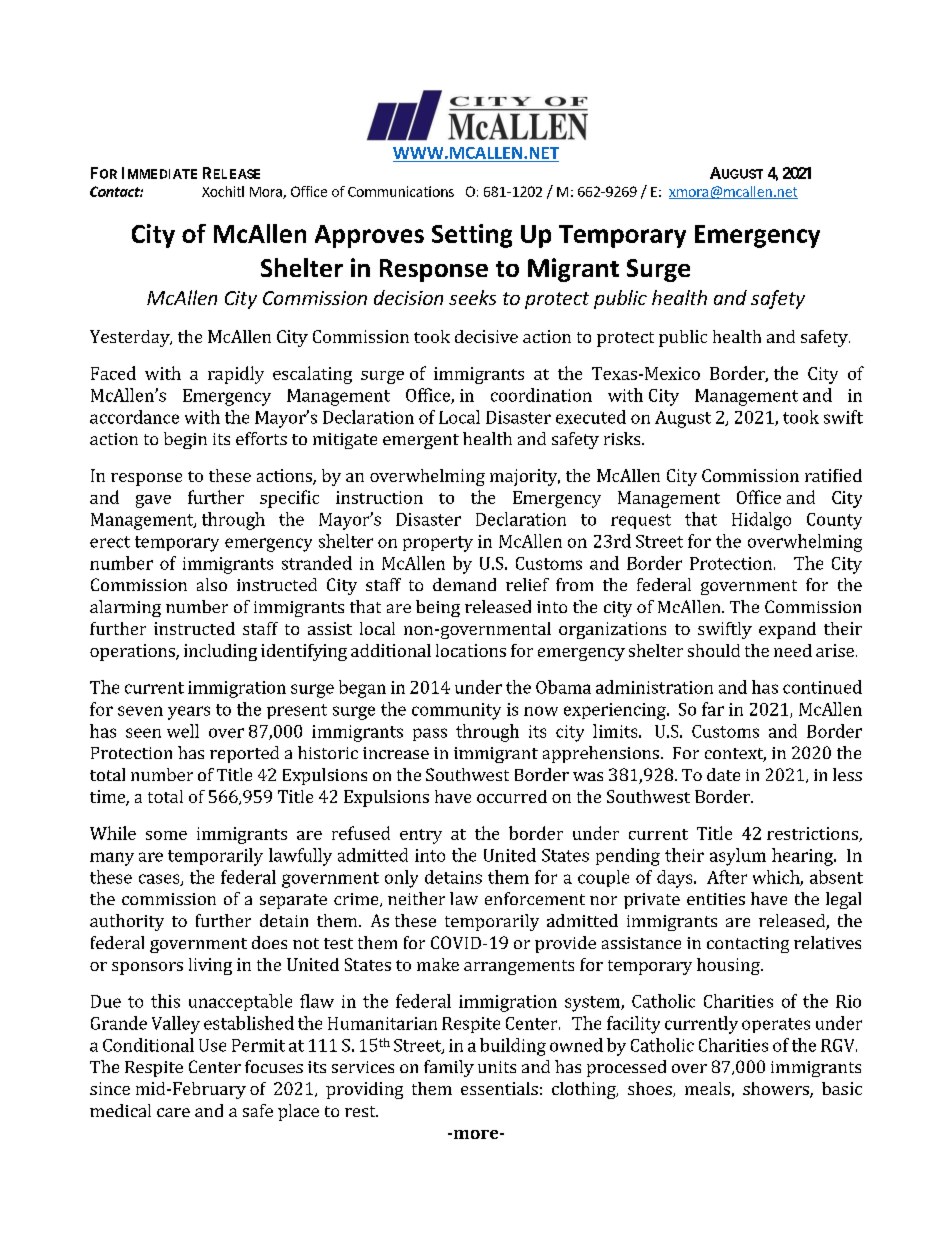  I want to click on Approves, so click(369, 236).
